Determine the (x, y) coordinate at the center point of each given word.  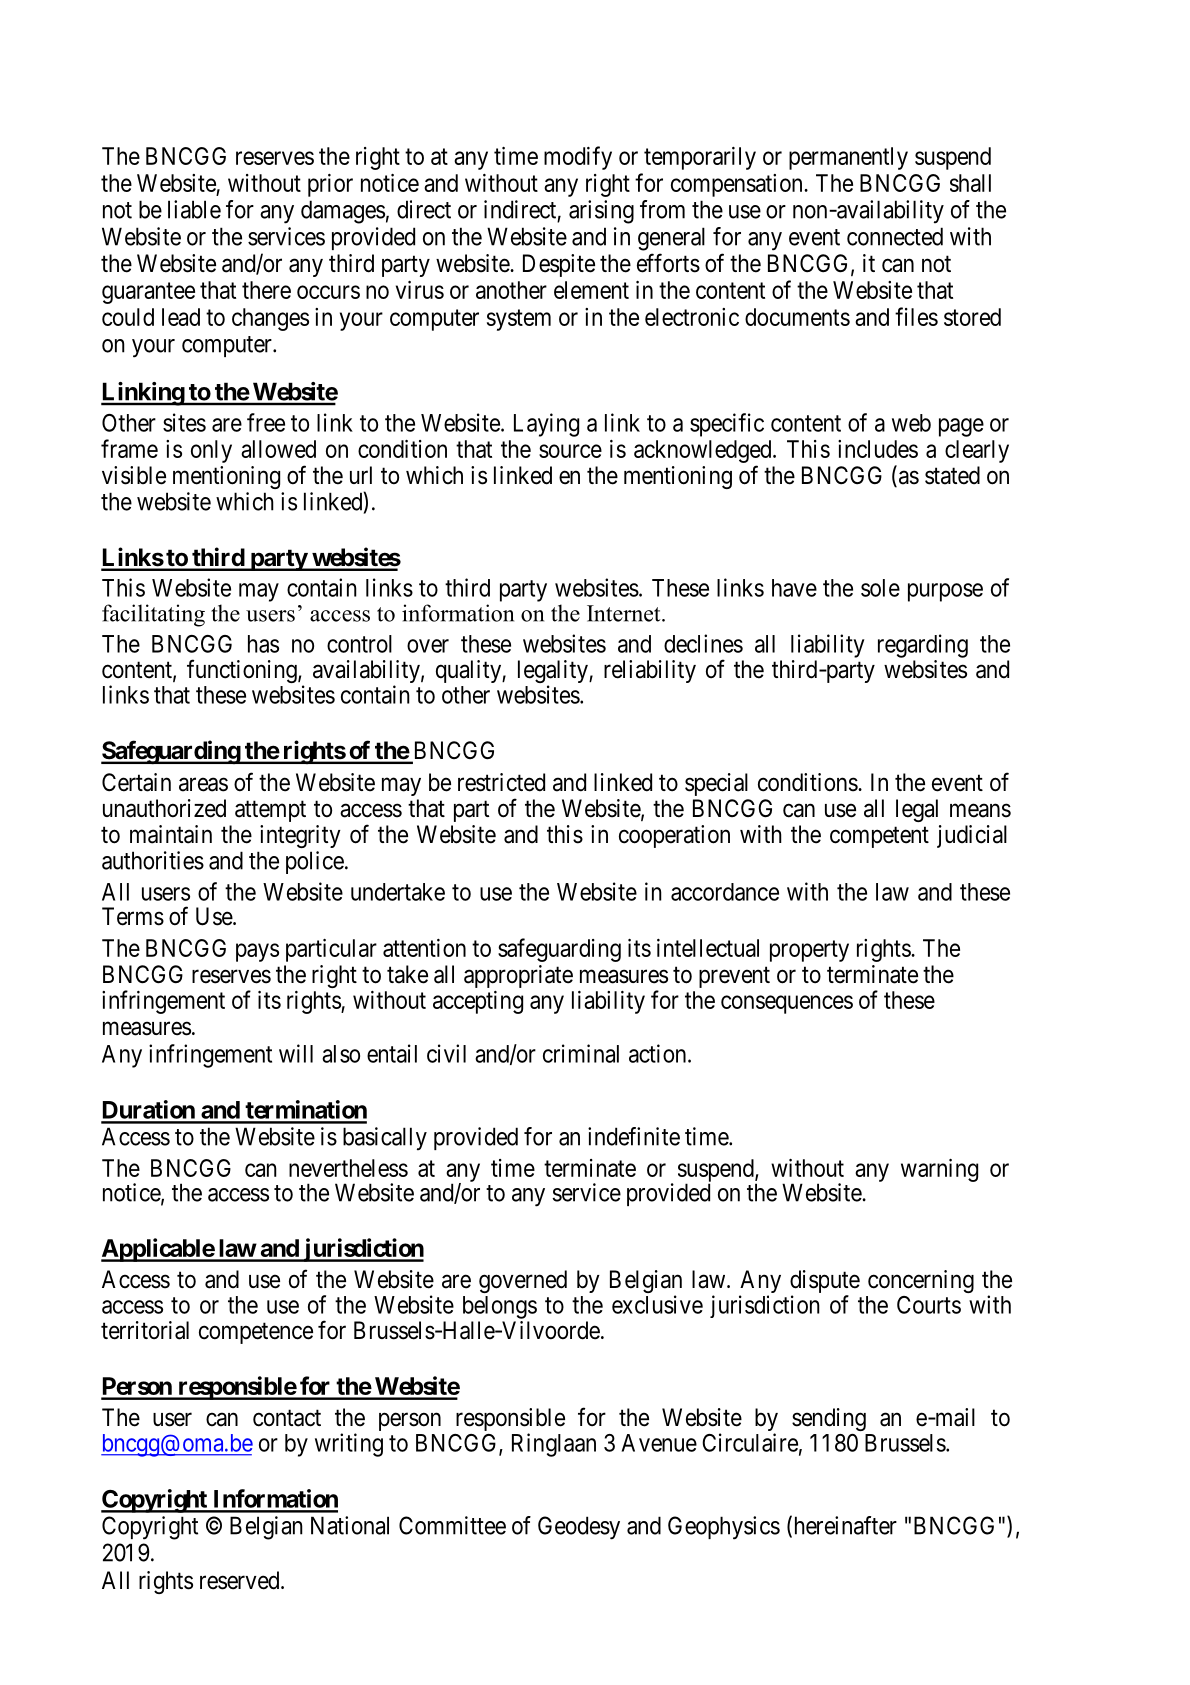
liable (194, 209)
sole (880, 588)
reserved (241, 1580)
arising (601, 212)
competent (879, 837)
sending (829, 1419)
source (570, 451)
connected (895, 236)
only (211, 451)
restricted (501, 782)
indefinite (634, 1136)
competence (256, 1333)
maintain (171, 834)
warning (939, 1170)
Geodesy (579, 1528)
